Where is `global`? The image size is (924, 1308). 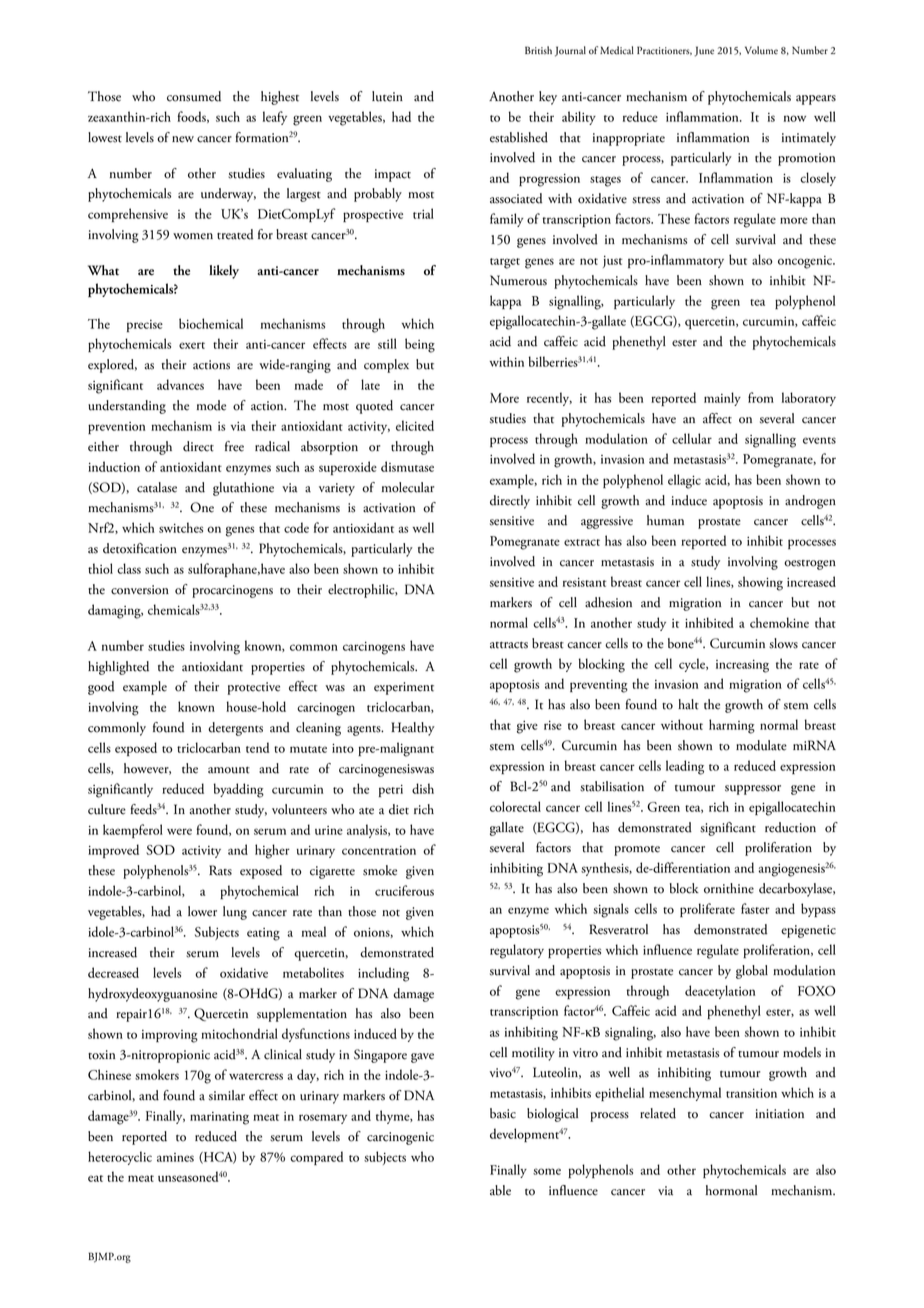 global is located at coordinates (752, 972).
